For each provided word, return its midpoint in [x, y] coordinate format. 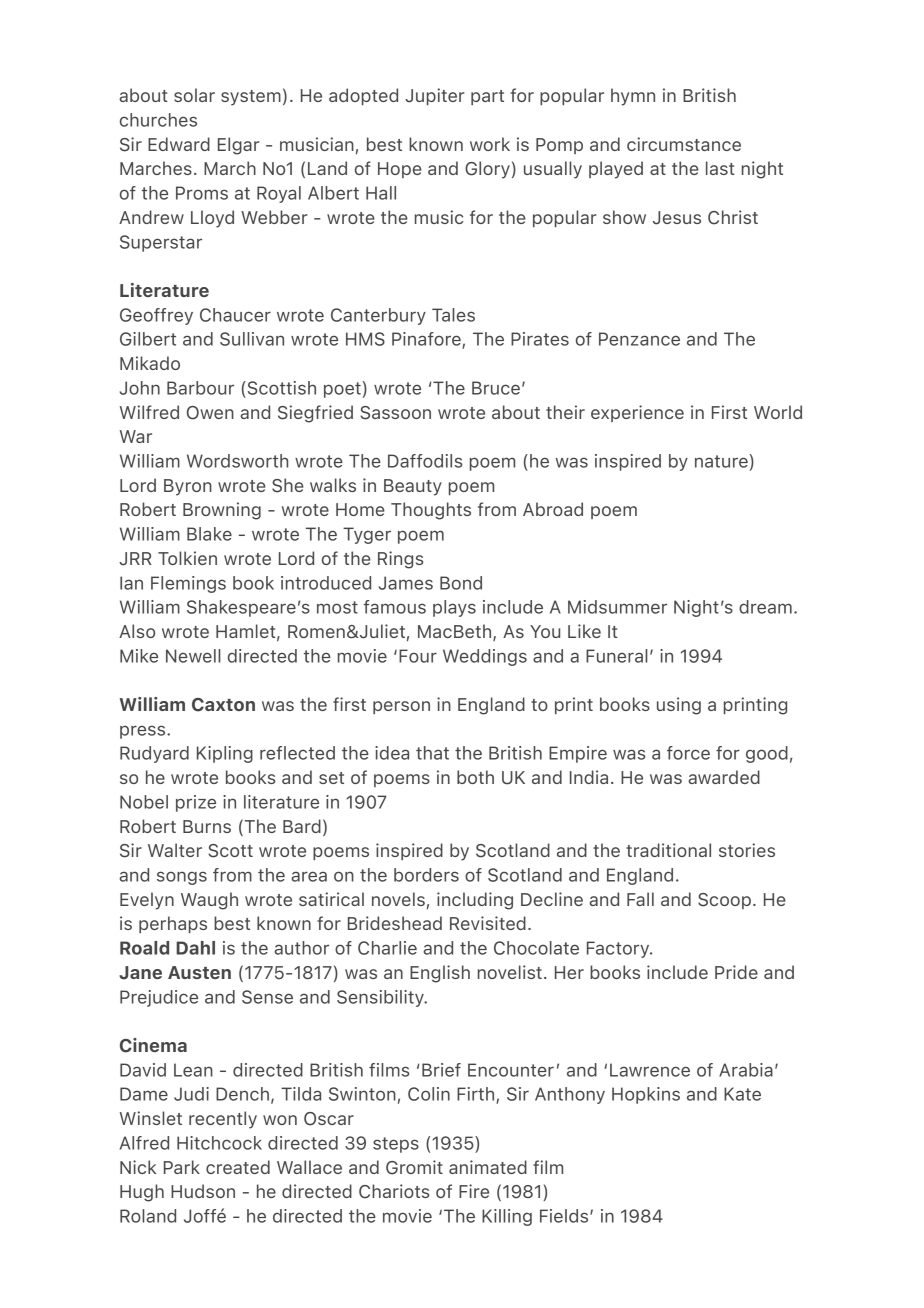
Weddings [485, 657]
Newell [193, 656]
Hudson [203, 1191]
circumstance [684, 144]
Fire [474, 1191]
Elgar [238, 146]
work [490, 144]
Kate [742, 1094]
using [679, 706]
